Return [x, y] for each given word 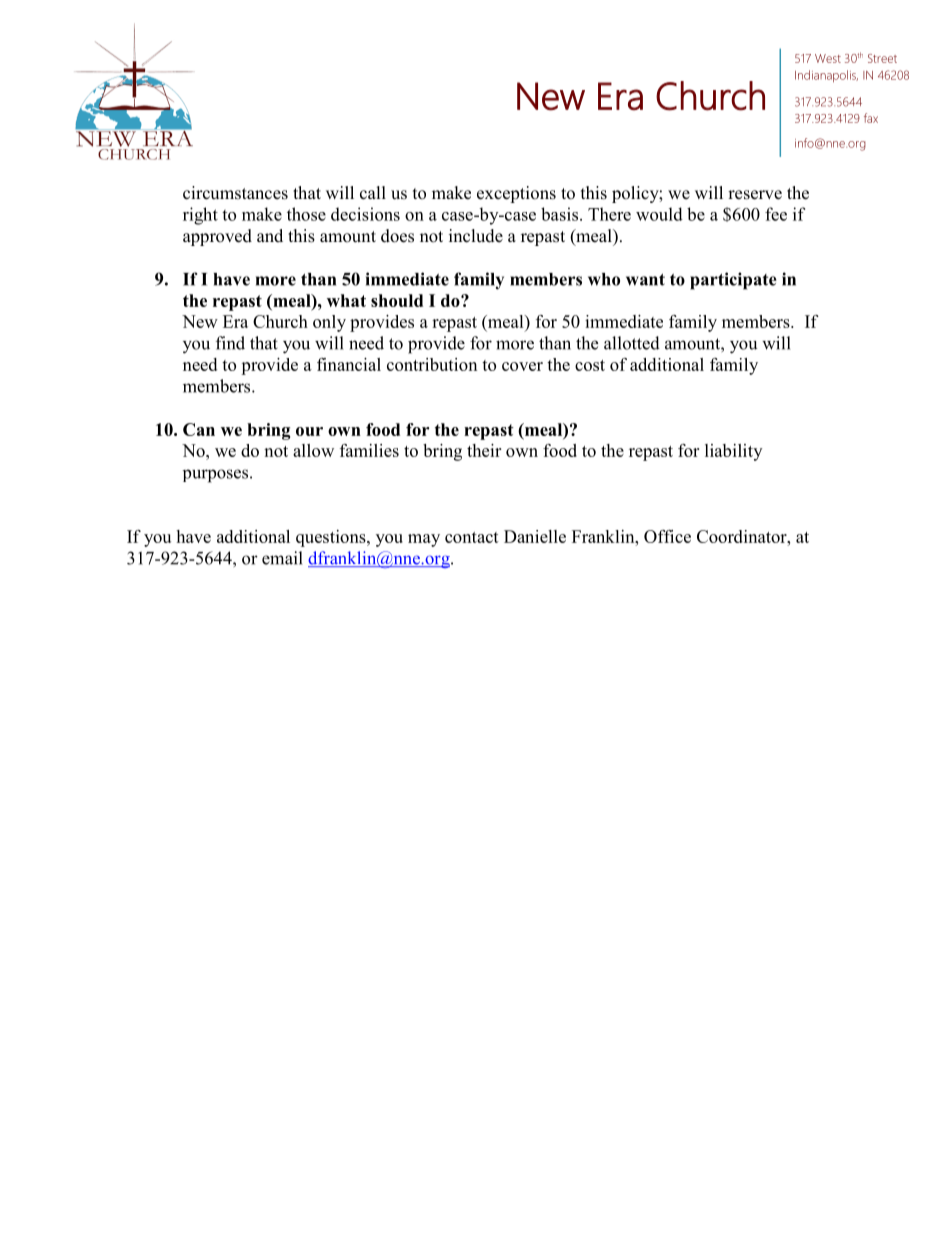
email [282, 558]
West [828, 58]
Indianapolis [826, 76]
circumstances [235, 193]
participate [733, 281]
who [604, 279]
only [329, 323]
